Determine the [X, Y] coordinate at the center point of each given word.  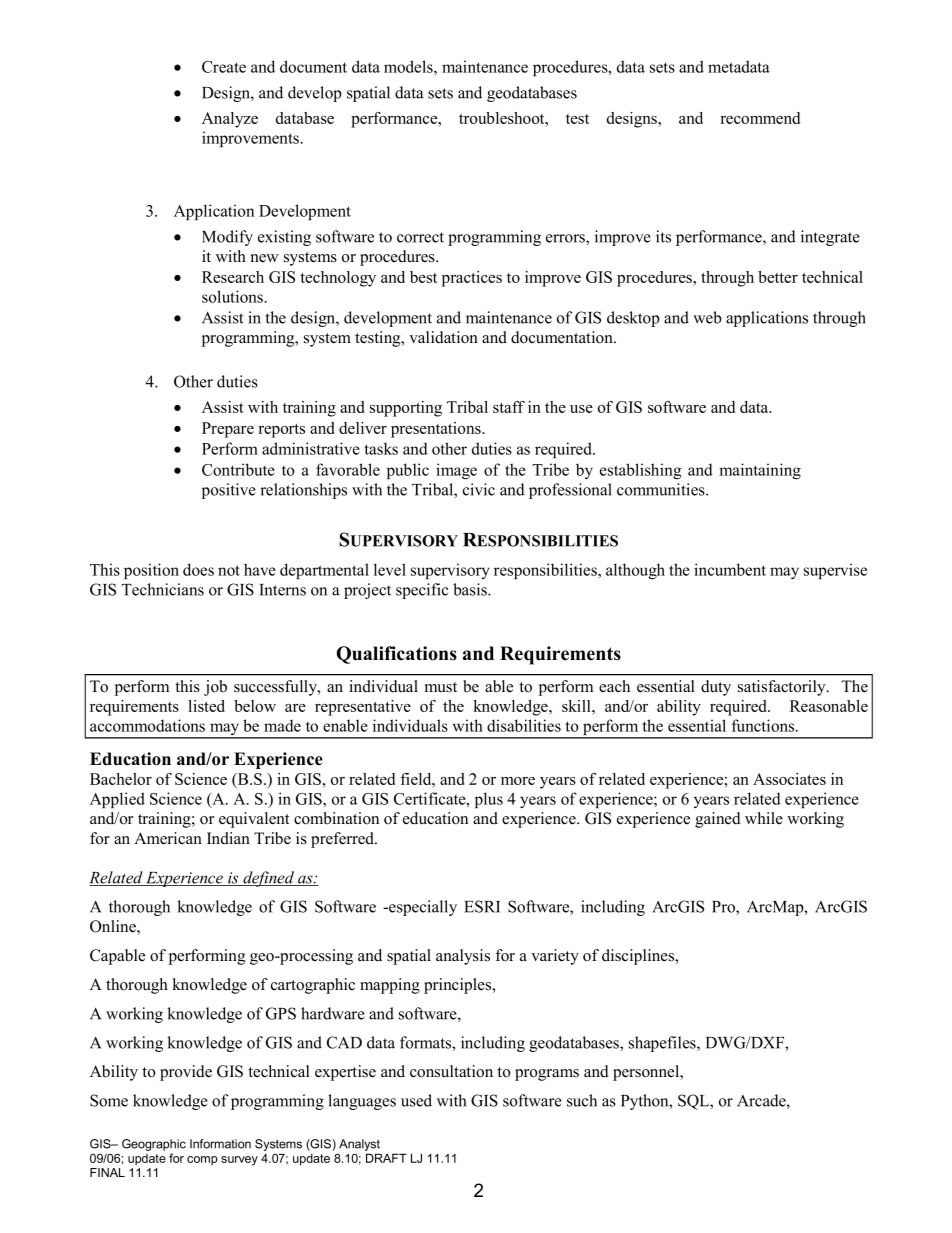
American [168, 838]
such [582, 1100]
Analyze [230, 120]
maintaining [760, 471]
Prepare [228, 430]
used [416, 1100]
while [764, 818]
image [456, 471]
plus [489, 800]
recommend [760, 118]
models [409, 66]
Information [220, 1144]
